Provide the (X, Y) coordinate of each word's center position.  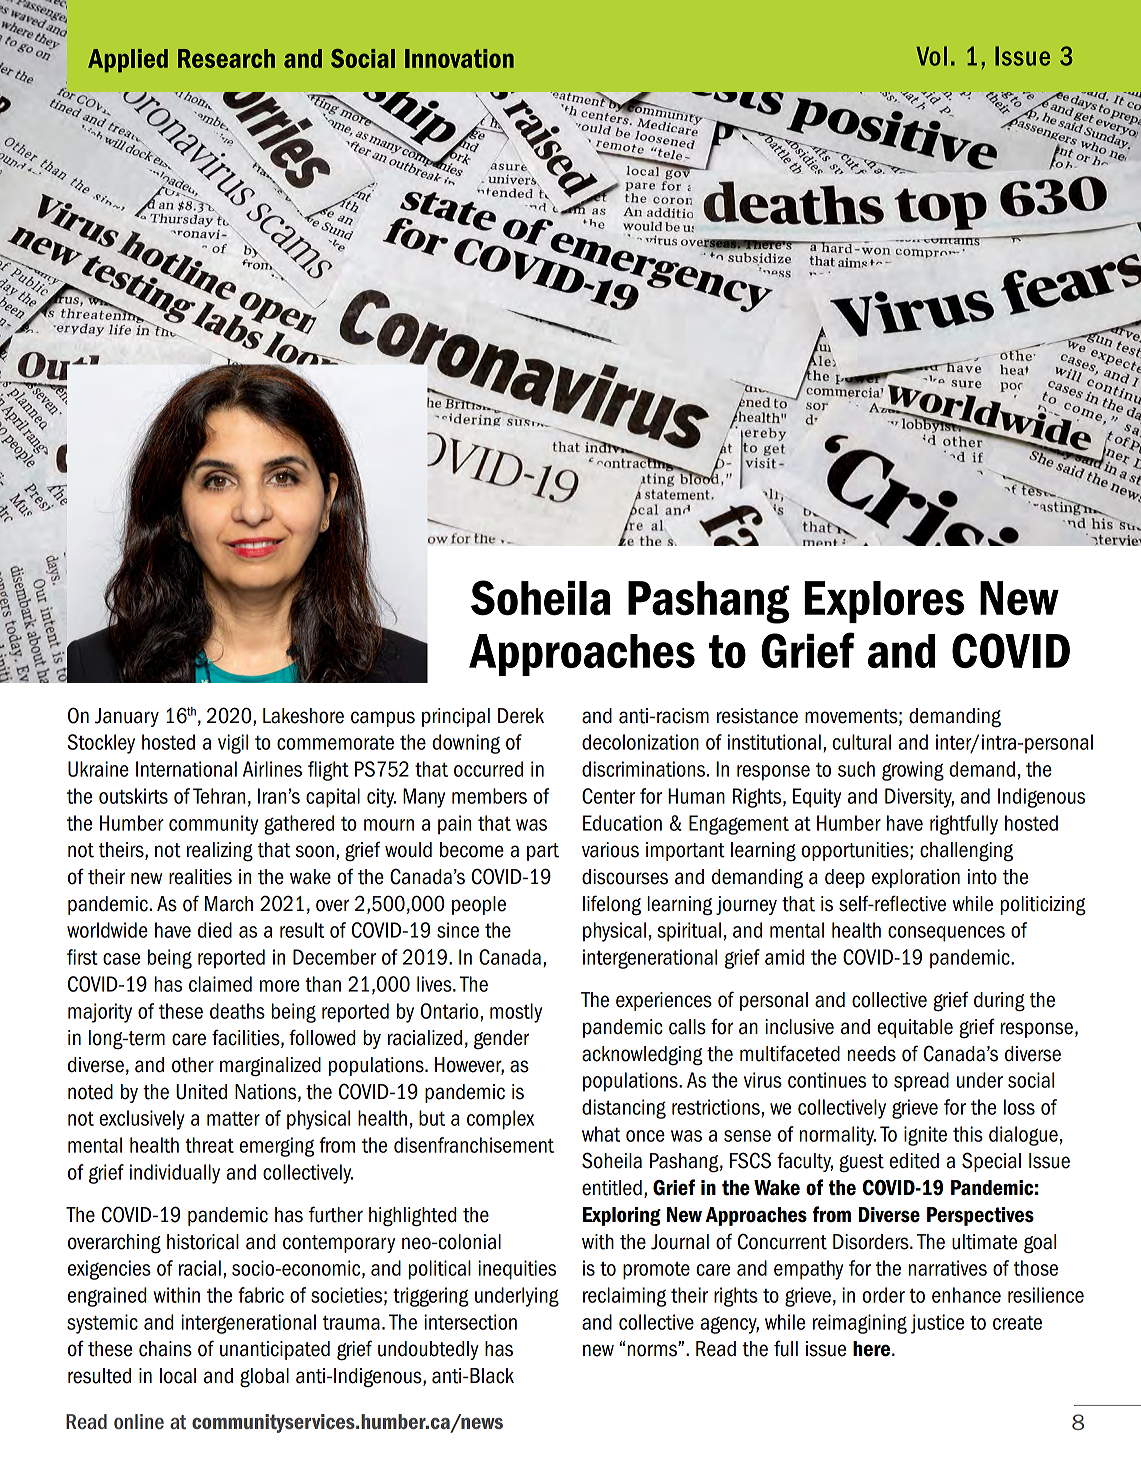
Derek (521, 716)
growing (913, 771)
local (178, 1376)
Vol (931, 56)
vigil (233, 744)
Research (226, 58)
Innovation (459, 58)
